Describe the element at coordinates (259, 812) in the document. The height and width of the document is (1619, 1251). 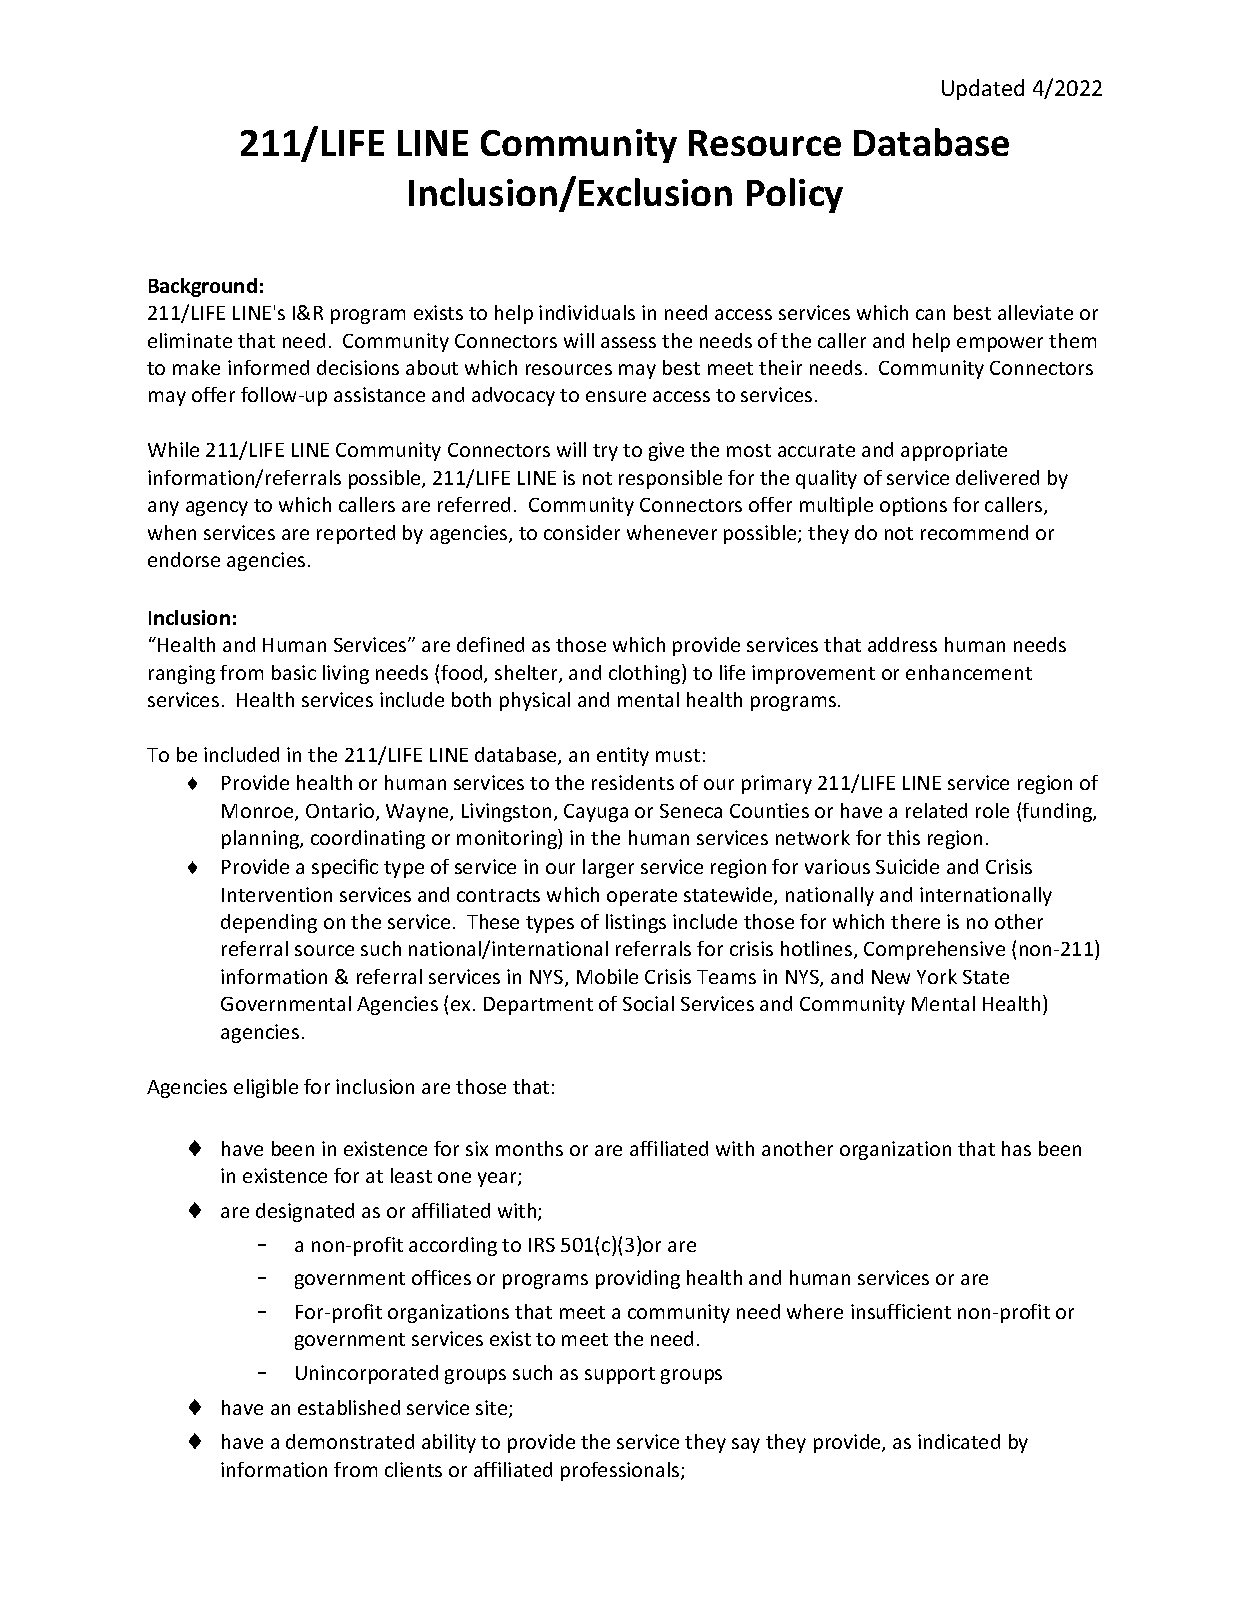
I see `Monroe` at that location.
